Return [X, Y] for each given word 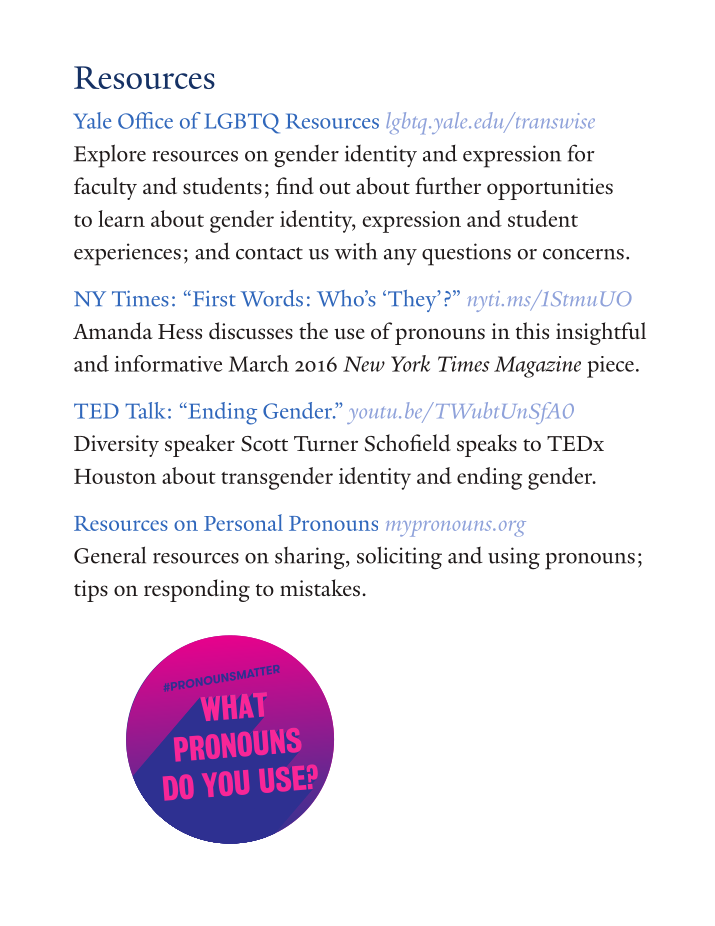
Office [145, 120]
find [295, 186]
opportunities [550, 189]
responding [197, 590]
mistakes [321, 587]
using [514, 558]
